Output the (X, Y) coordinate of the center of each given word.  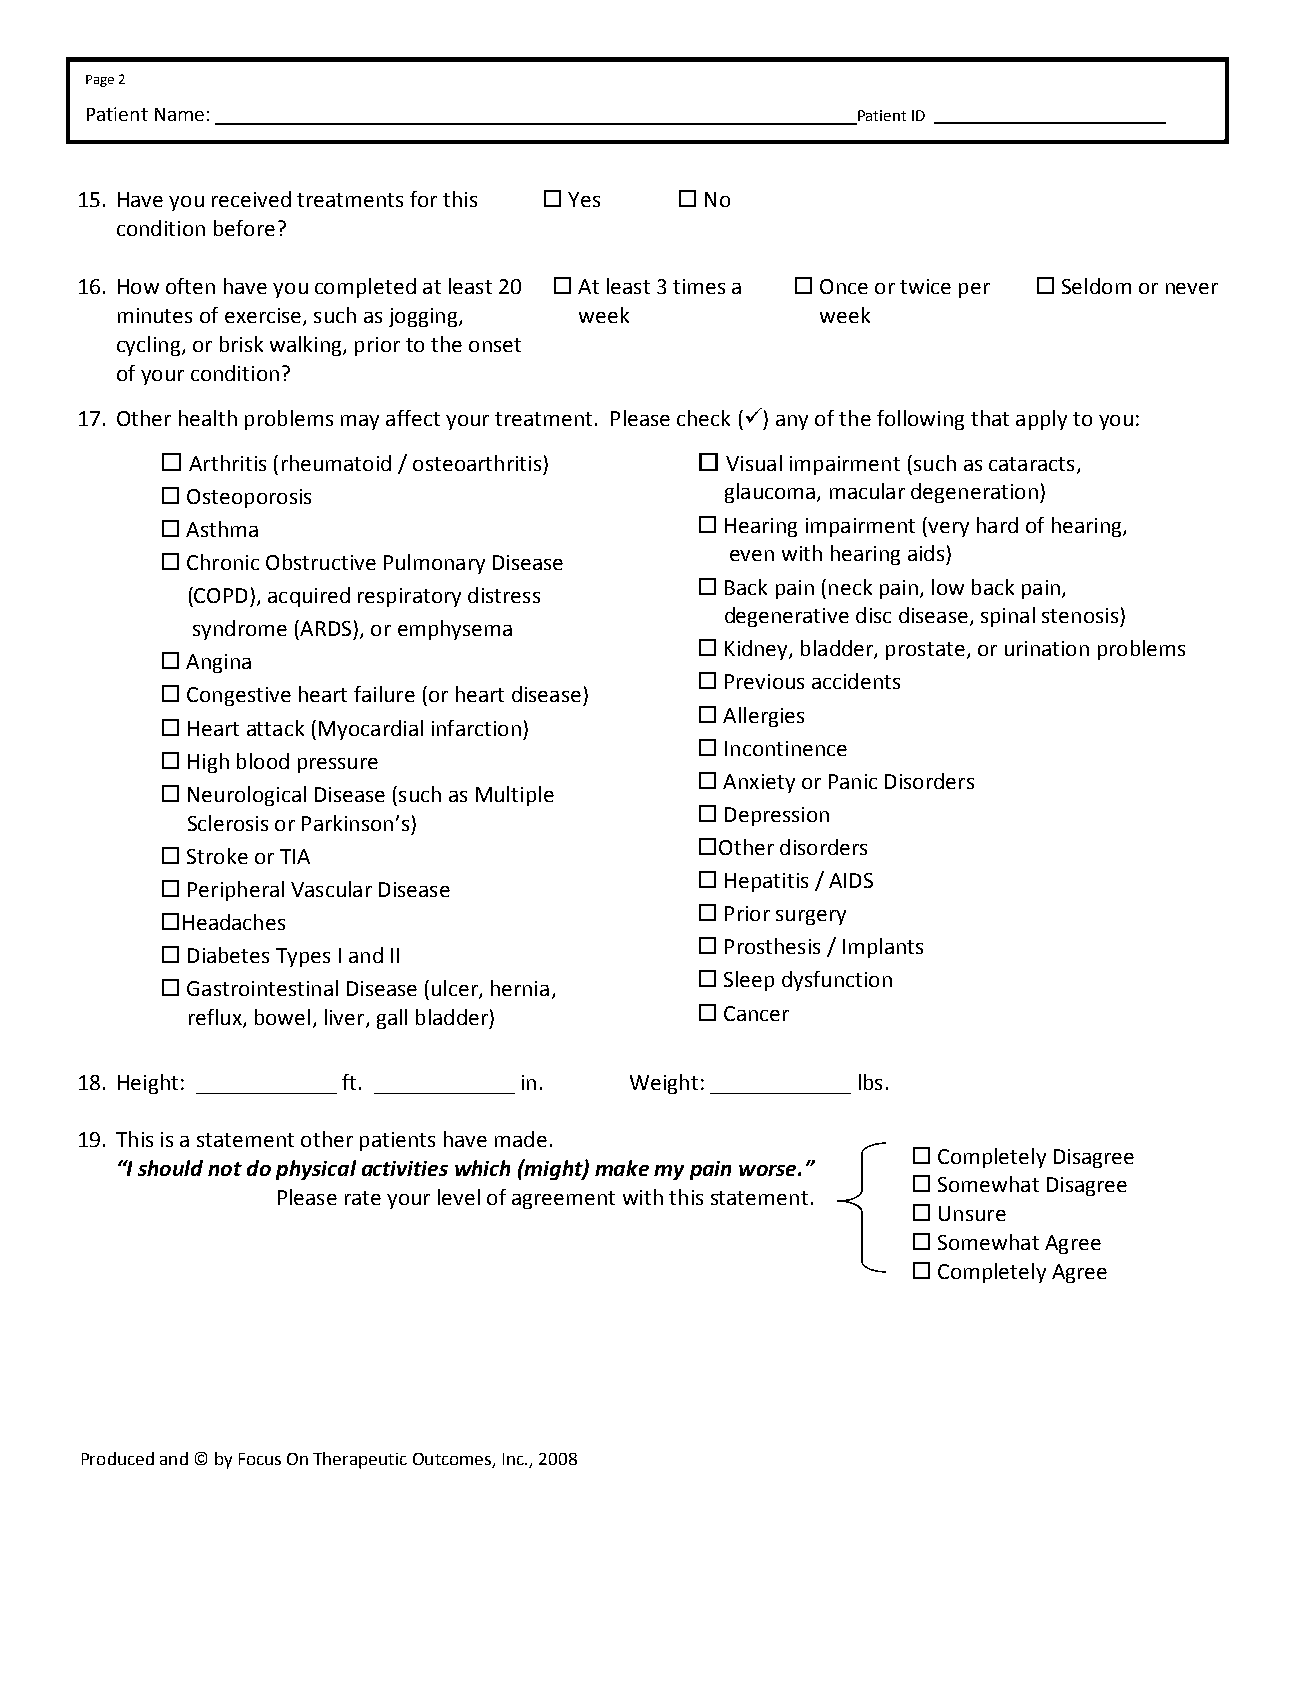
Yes (584, 199)
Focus (260, 1459)
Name (179, 114)
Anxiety (759, 783)
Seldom (1096, 286)
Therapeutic (360, 1460)
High (208, 763)
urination (1047, 648)
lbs (870, 1082)
